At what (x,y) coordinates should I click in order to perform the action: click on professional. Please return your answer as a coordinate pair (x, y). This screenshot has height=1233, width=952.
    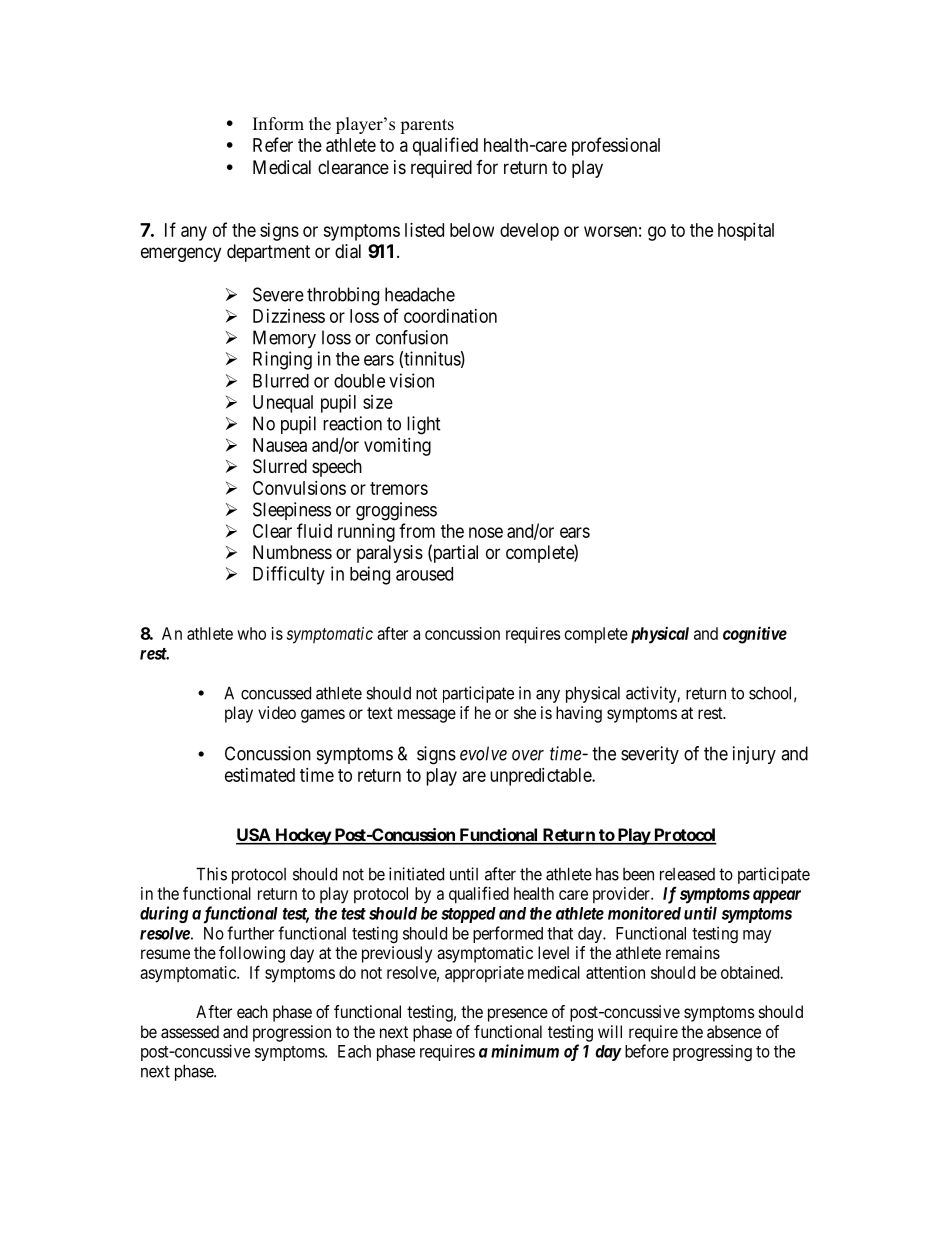
    Looking at the image, I should click on (616, 146).
